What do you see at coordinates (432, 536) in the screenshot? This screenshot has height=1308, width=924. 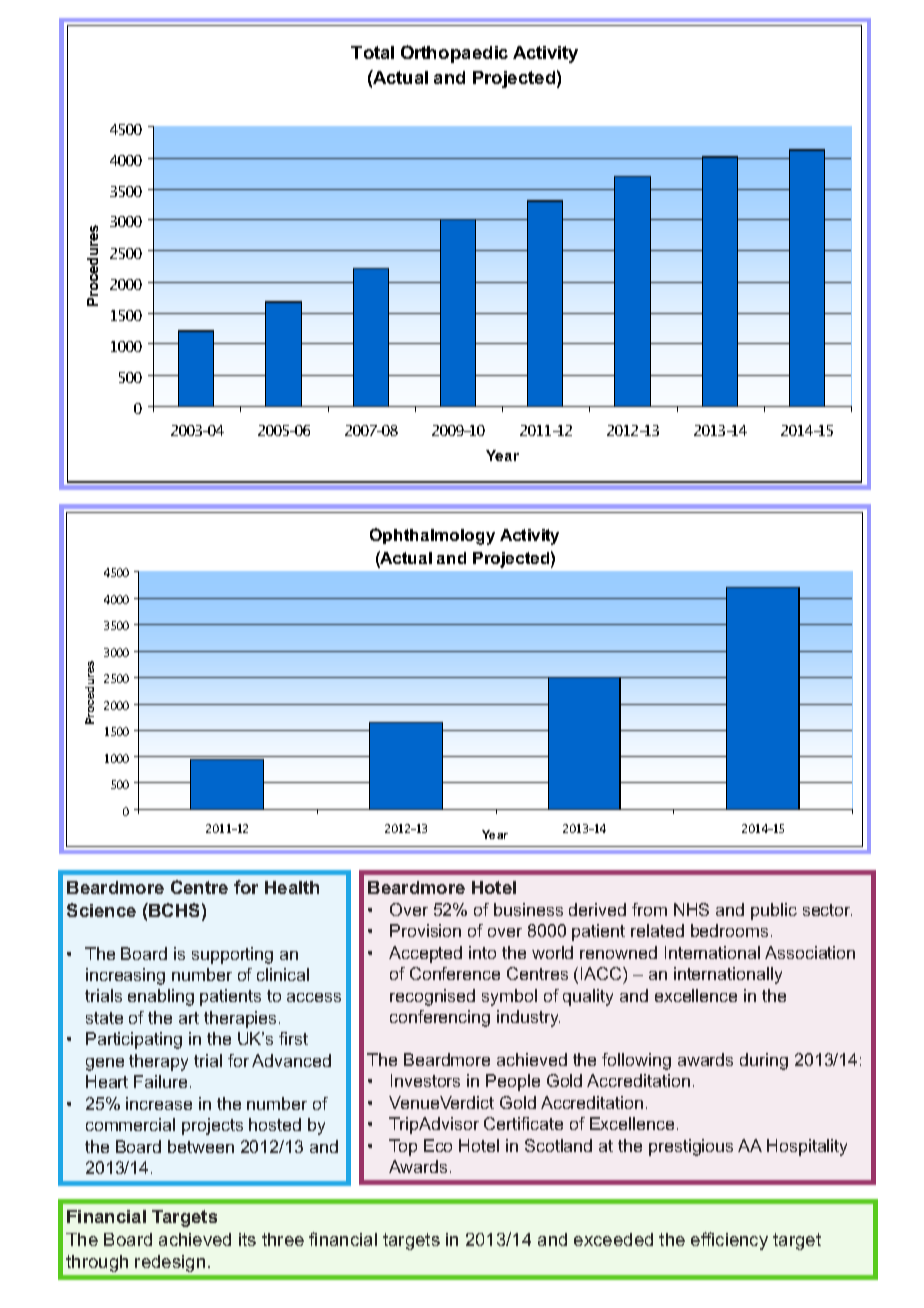 I see `Ophthalmology` at bounding box center [432, 536].
